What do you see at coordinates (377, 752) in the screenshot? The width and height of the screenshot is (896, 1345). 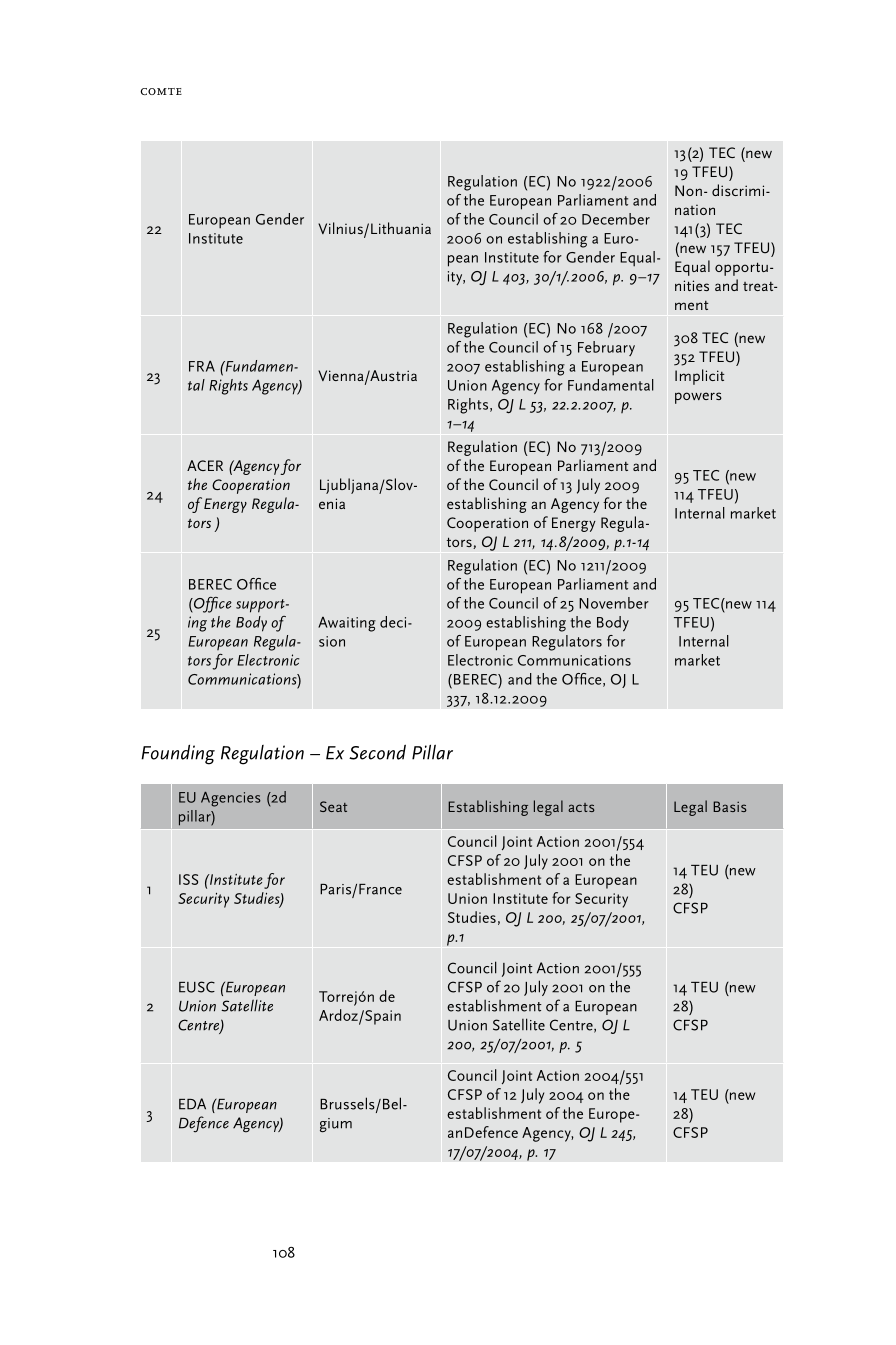 I see `Second` at bounding box center [377, 752].
